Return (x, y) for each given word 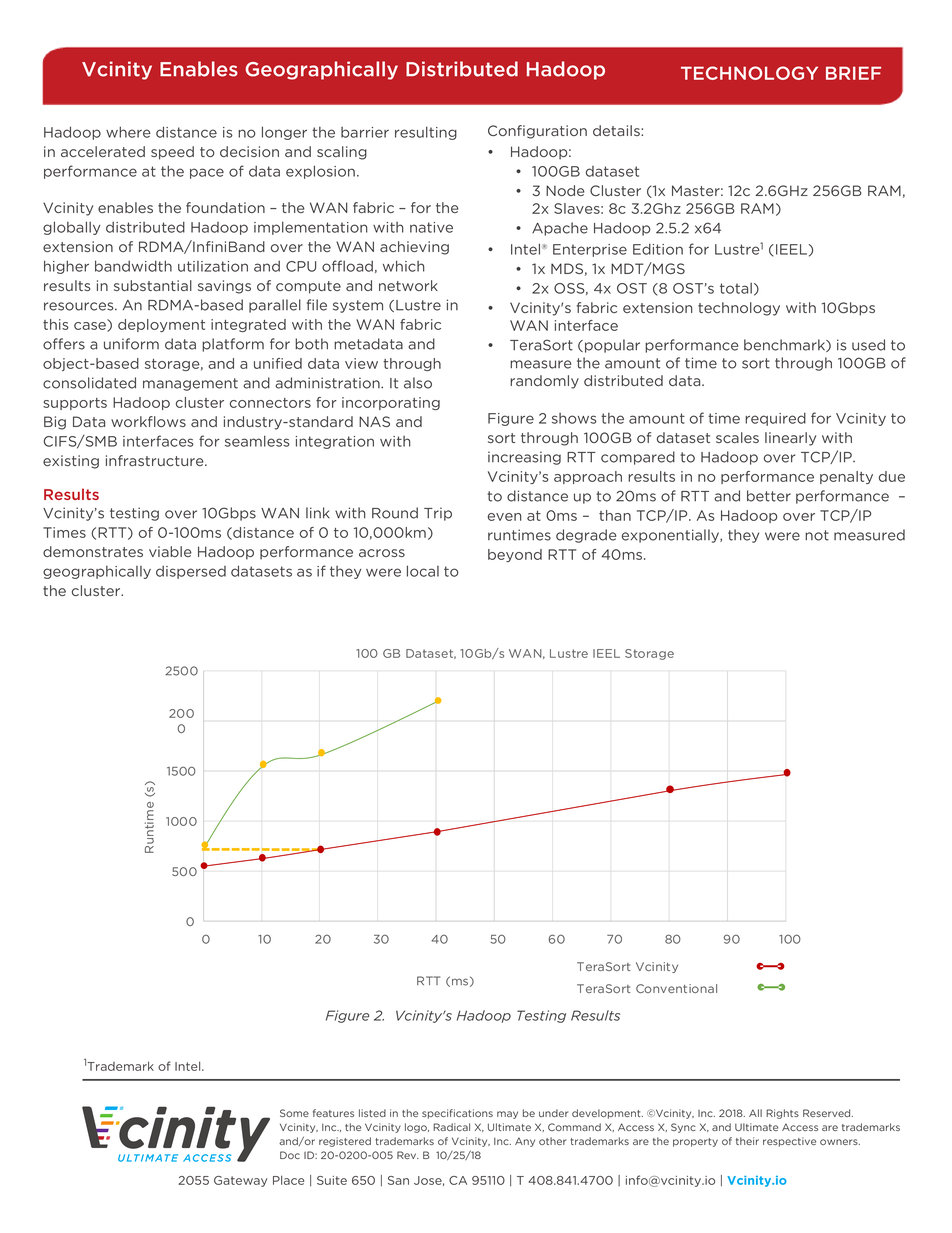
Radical (451, 1127)
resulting (426, 133)
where (128, 132)
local (423, 571)
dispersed (191, 572)
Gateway (240, 1181)
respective (789, 1142)
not (817, 535)
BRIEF (853, 73)
